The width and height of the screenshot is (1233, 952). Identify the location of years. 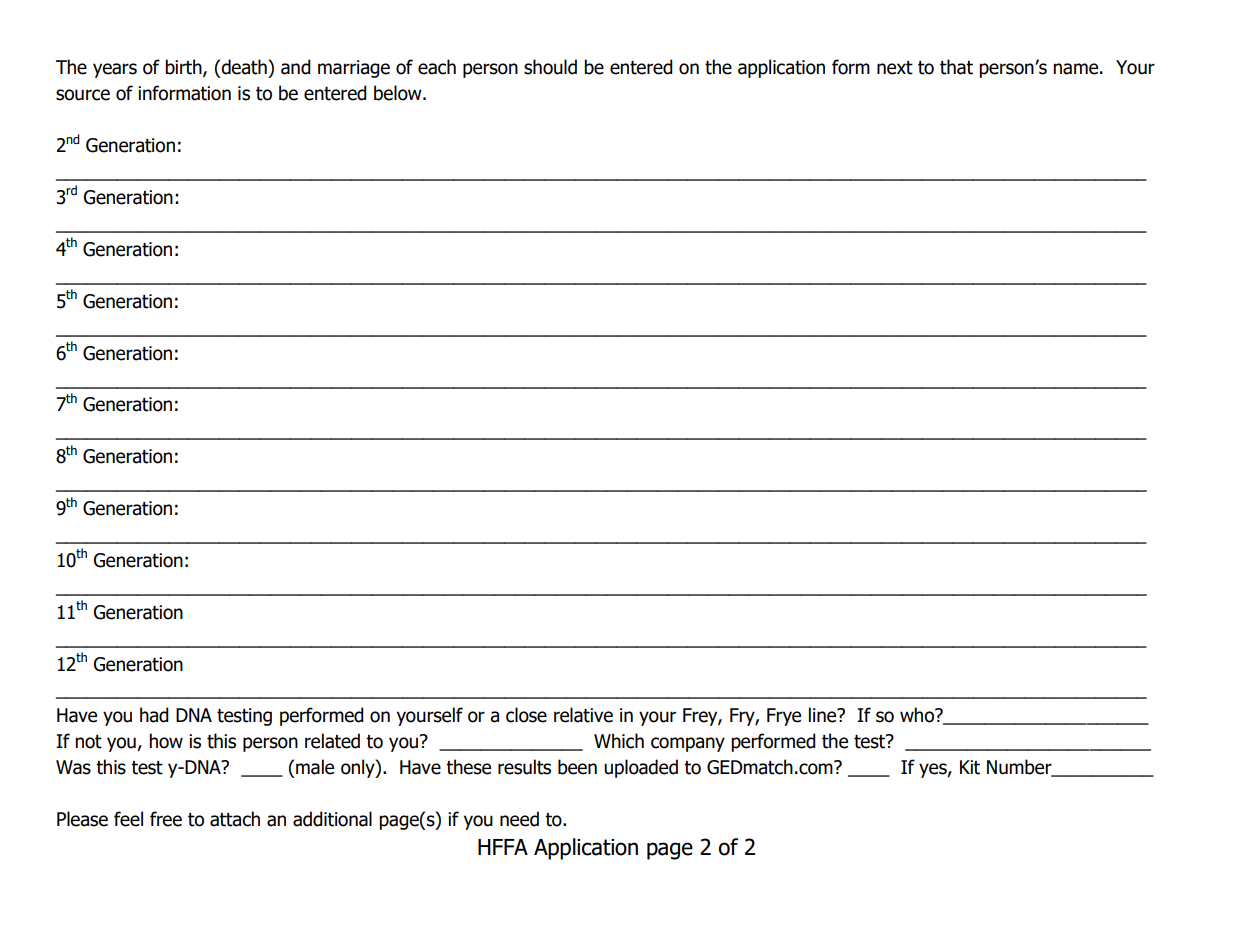
(115, 70).
